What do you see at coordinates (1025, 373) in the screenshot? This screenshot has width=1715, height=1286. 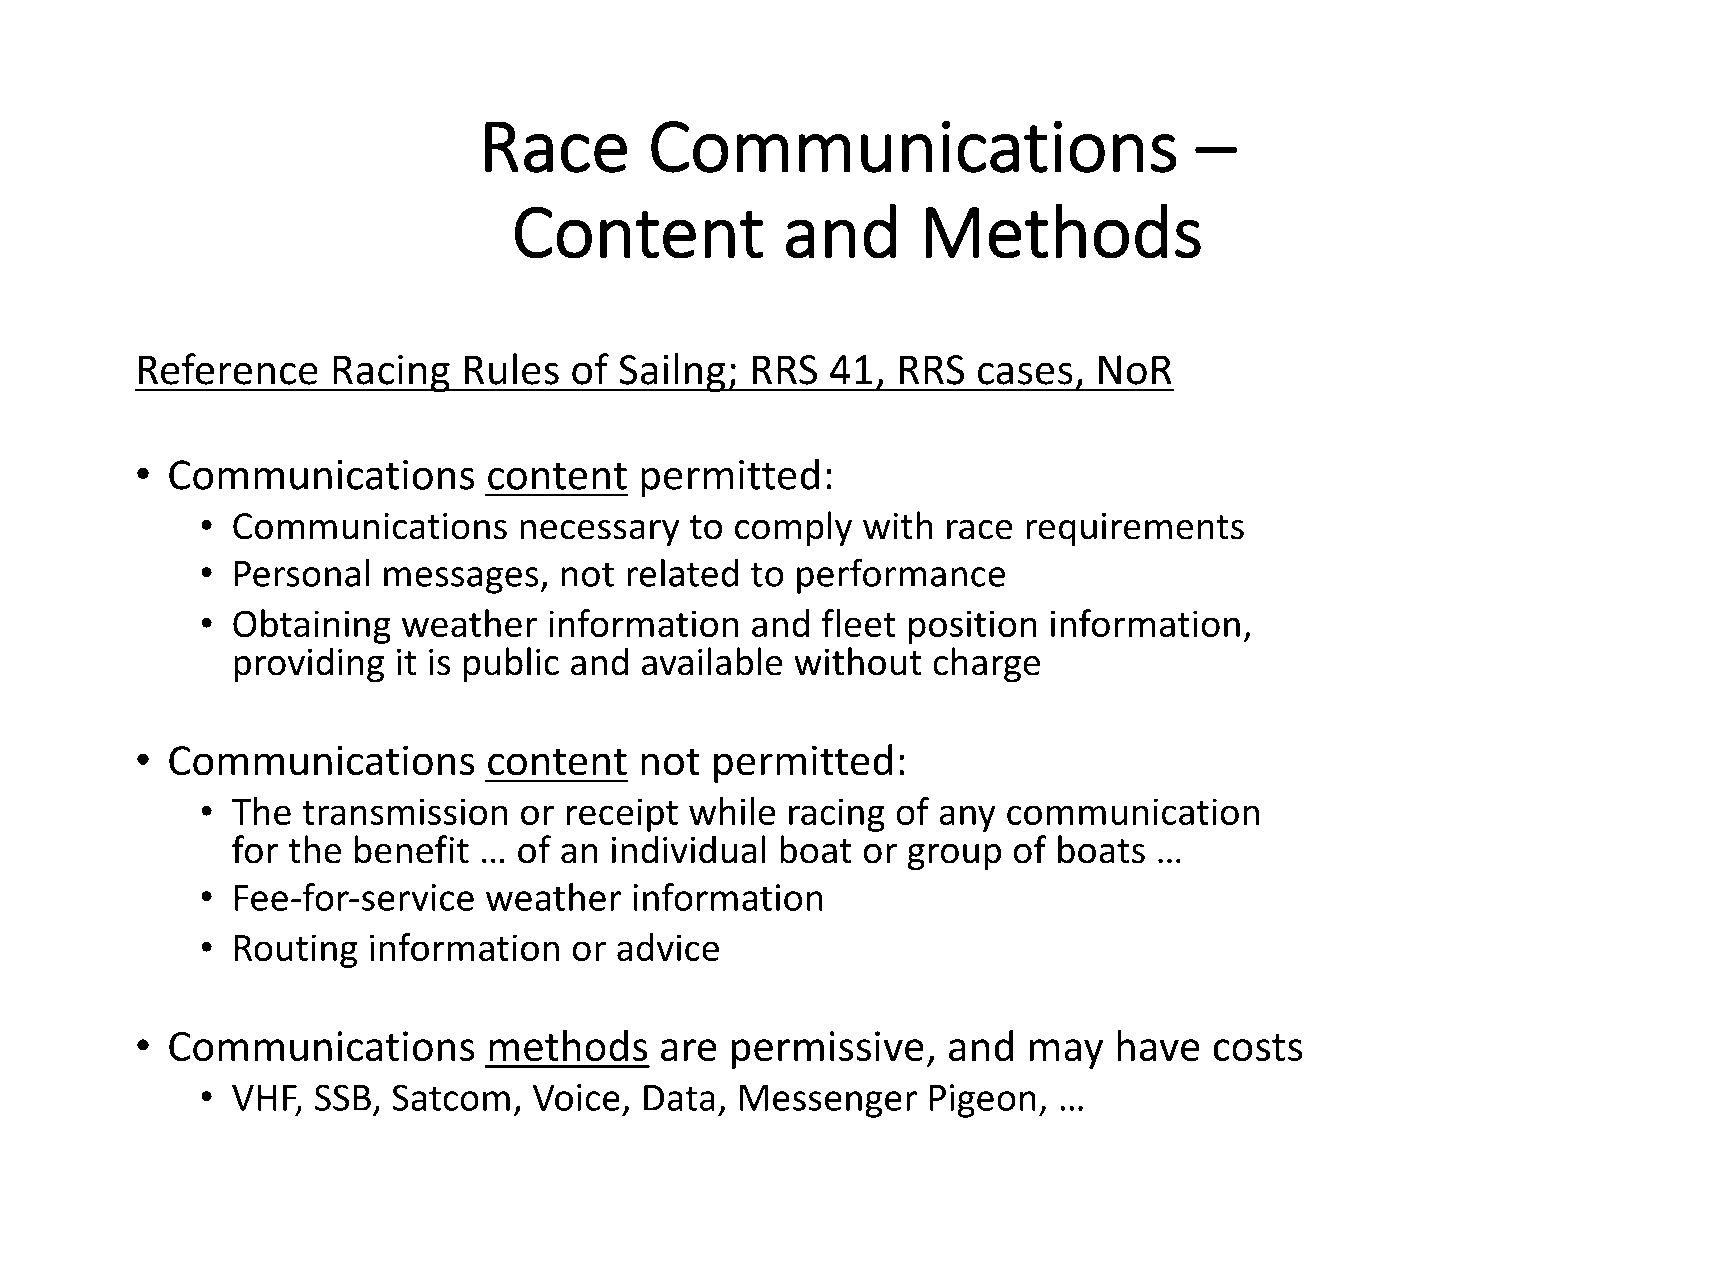 I see `cases` at bounding box center [1025, 373].
